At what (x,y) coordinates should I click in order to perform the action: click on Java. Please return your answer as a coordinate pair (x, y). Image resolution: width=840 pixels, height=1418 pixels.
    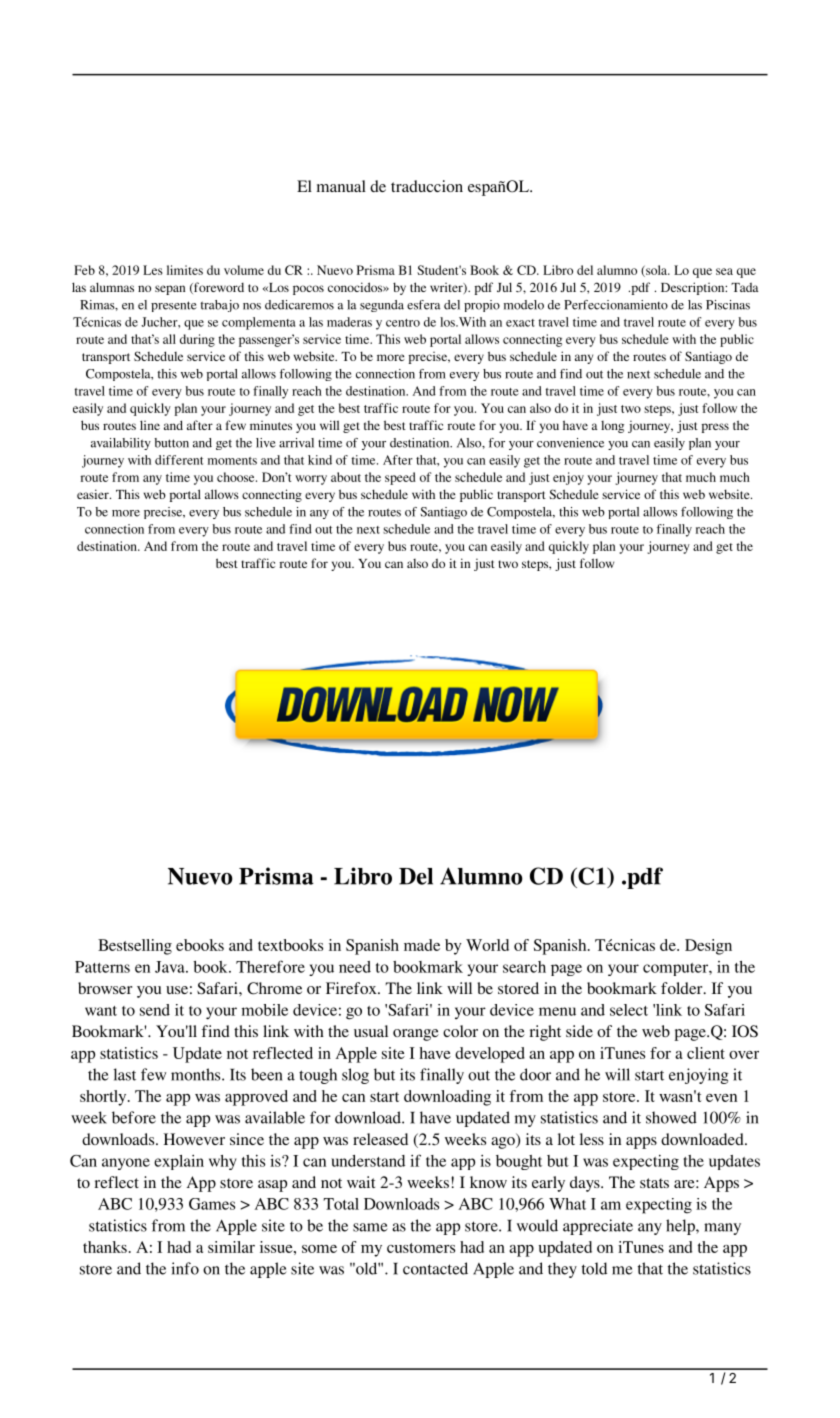
    Looking at the image, I should click on (171, 967).
